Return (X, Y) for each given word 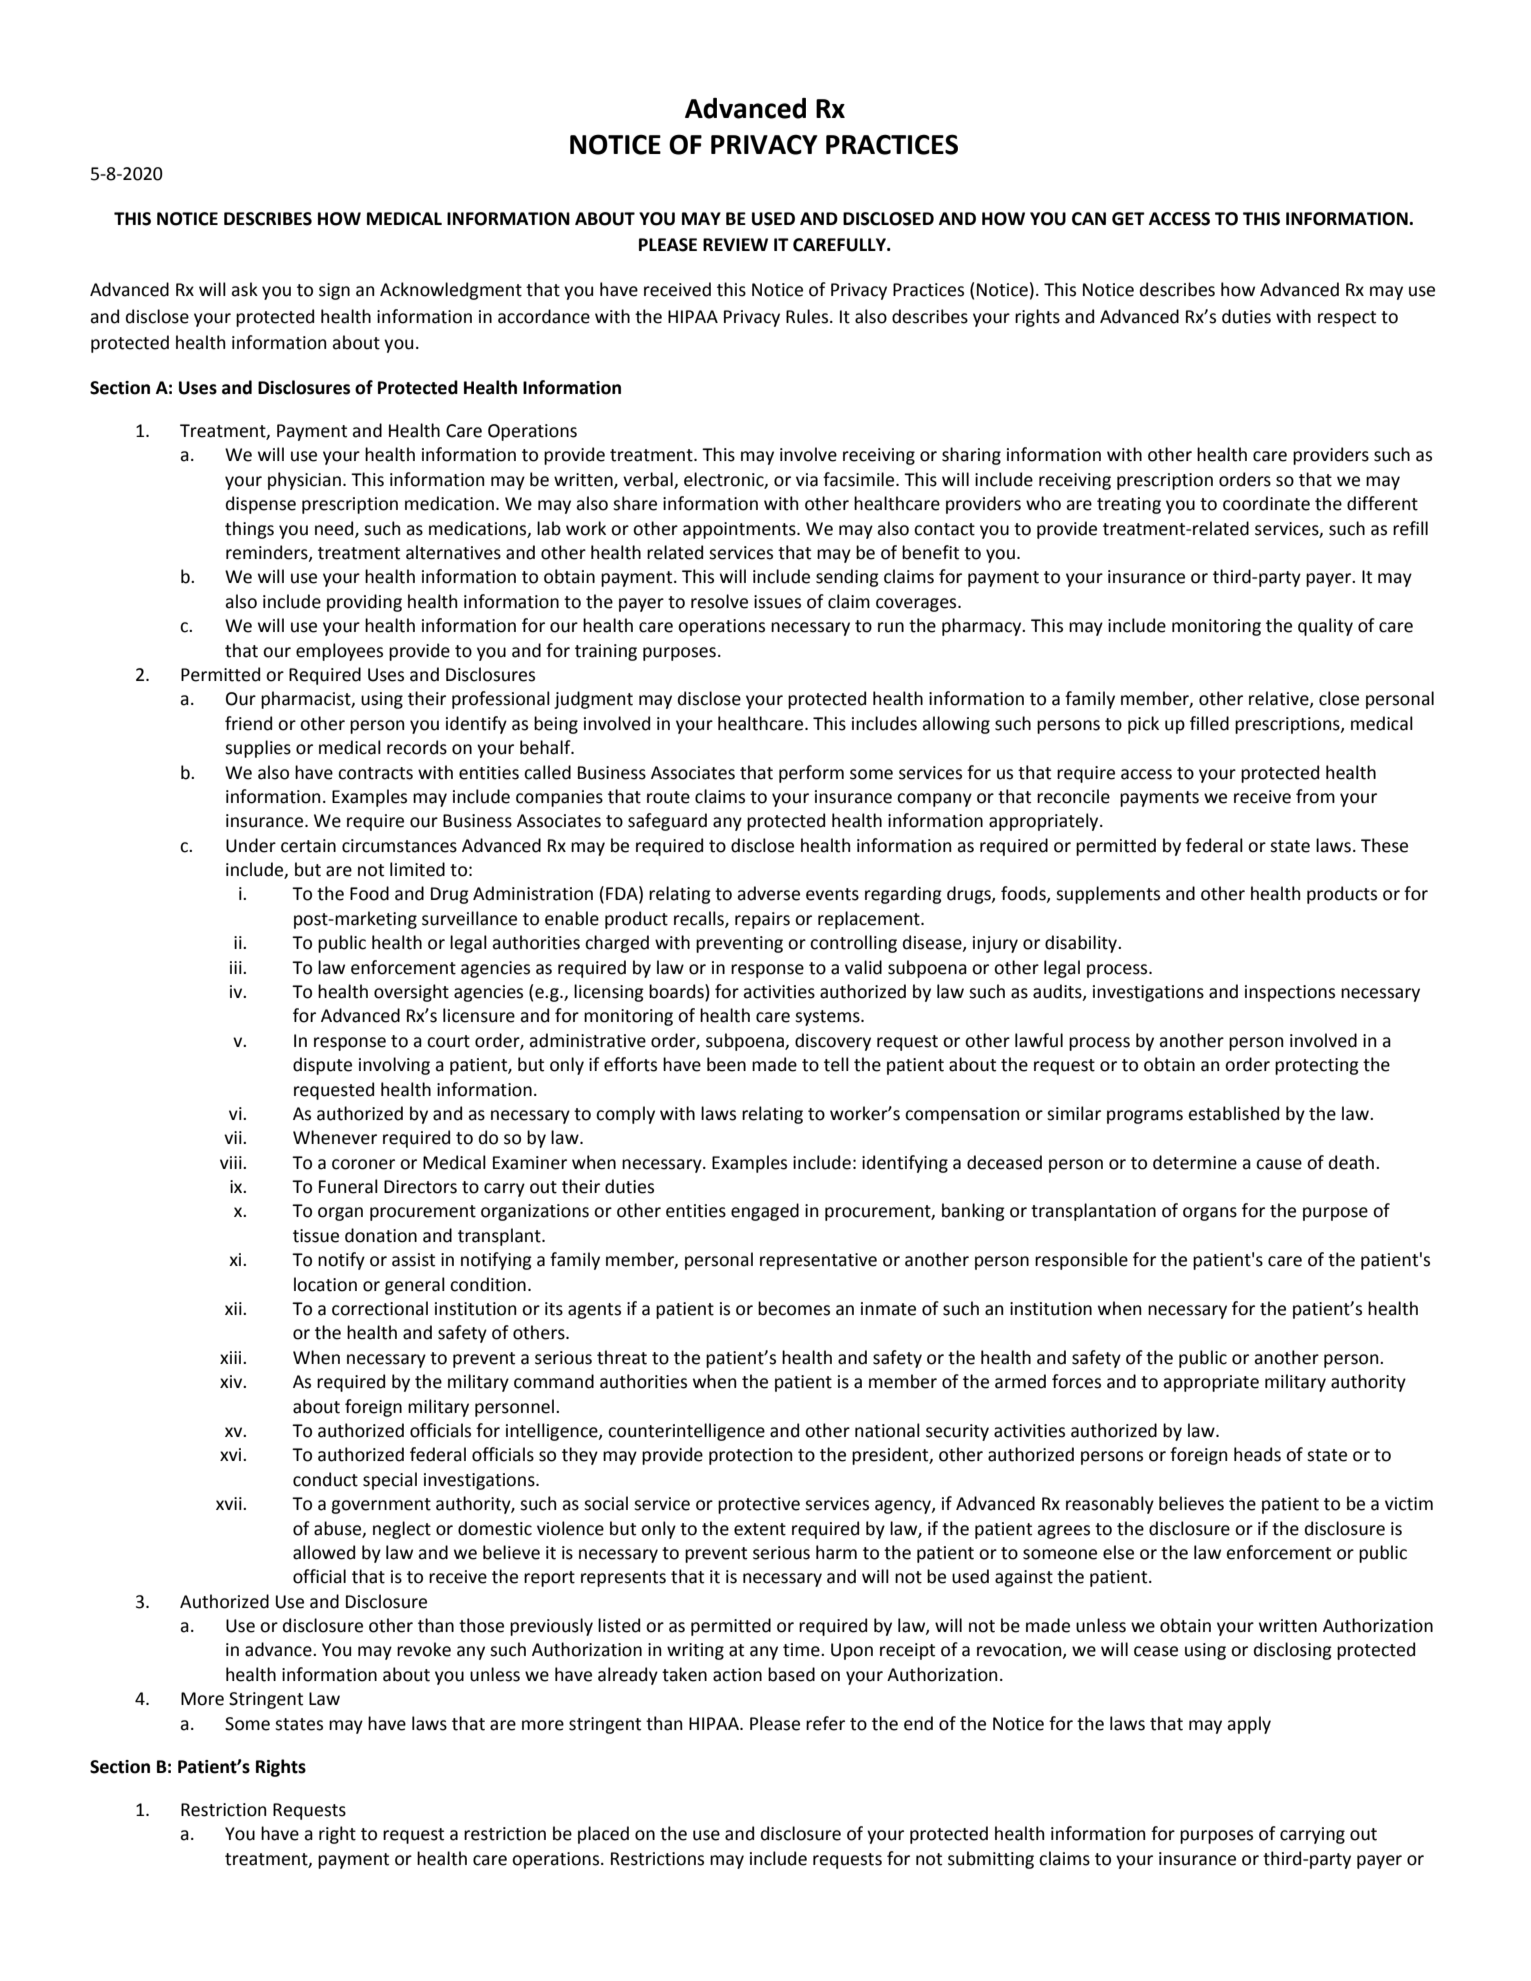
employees (339, 652)
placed (603, 1835)
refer (825, 1723)
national (887, 1430)
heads (1257, 1454)
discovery (833, 1042)
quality (1325, 627)
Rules (808, 316)
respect (1347, 319)
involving (394, 1066)
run (891, 627)
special (390, 1481)
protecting (1317, 1066)
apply (1249, 1725)
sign (334, 291)
